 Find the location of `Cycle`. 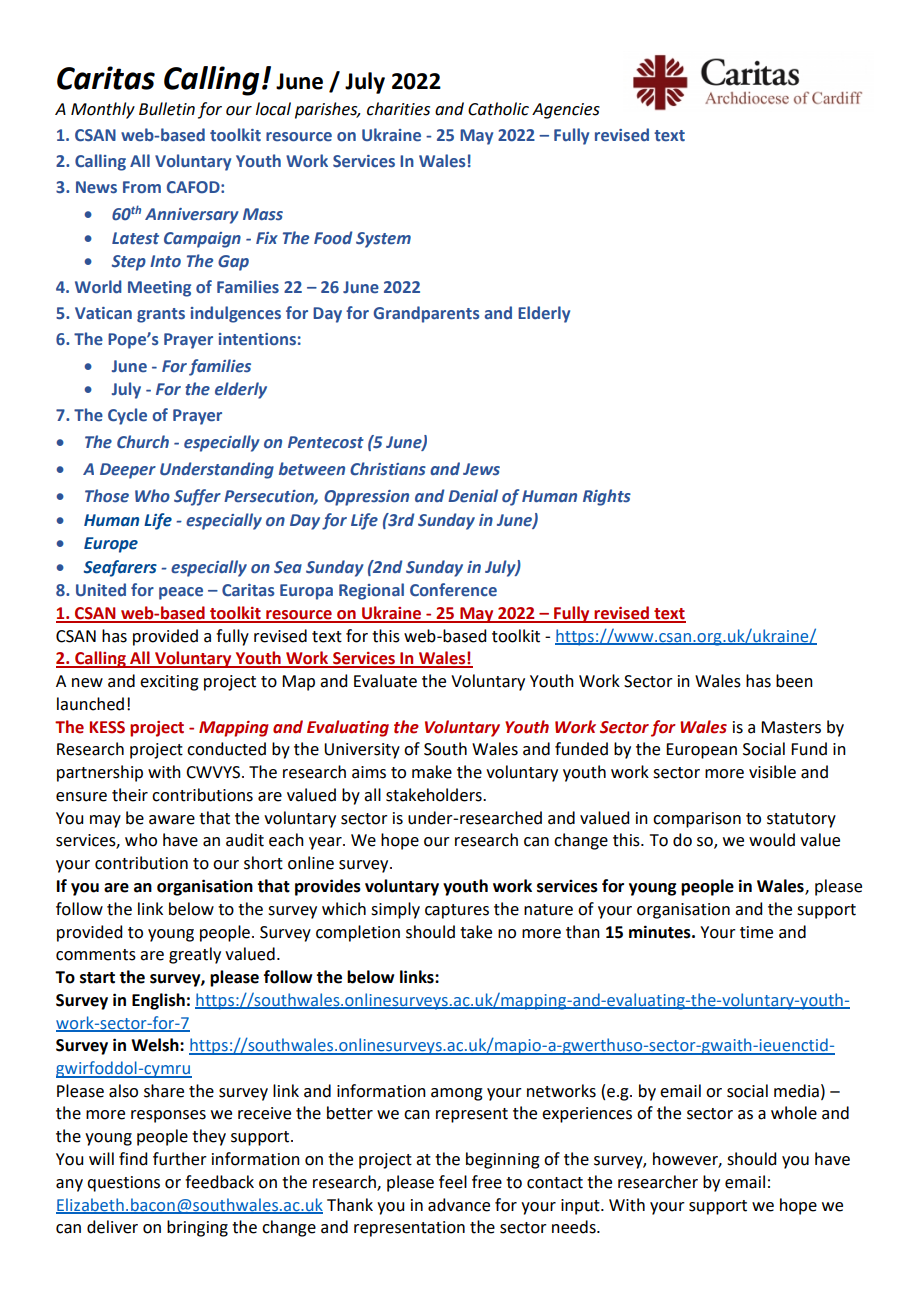

Cycle is located at coordinates (127, 416).
